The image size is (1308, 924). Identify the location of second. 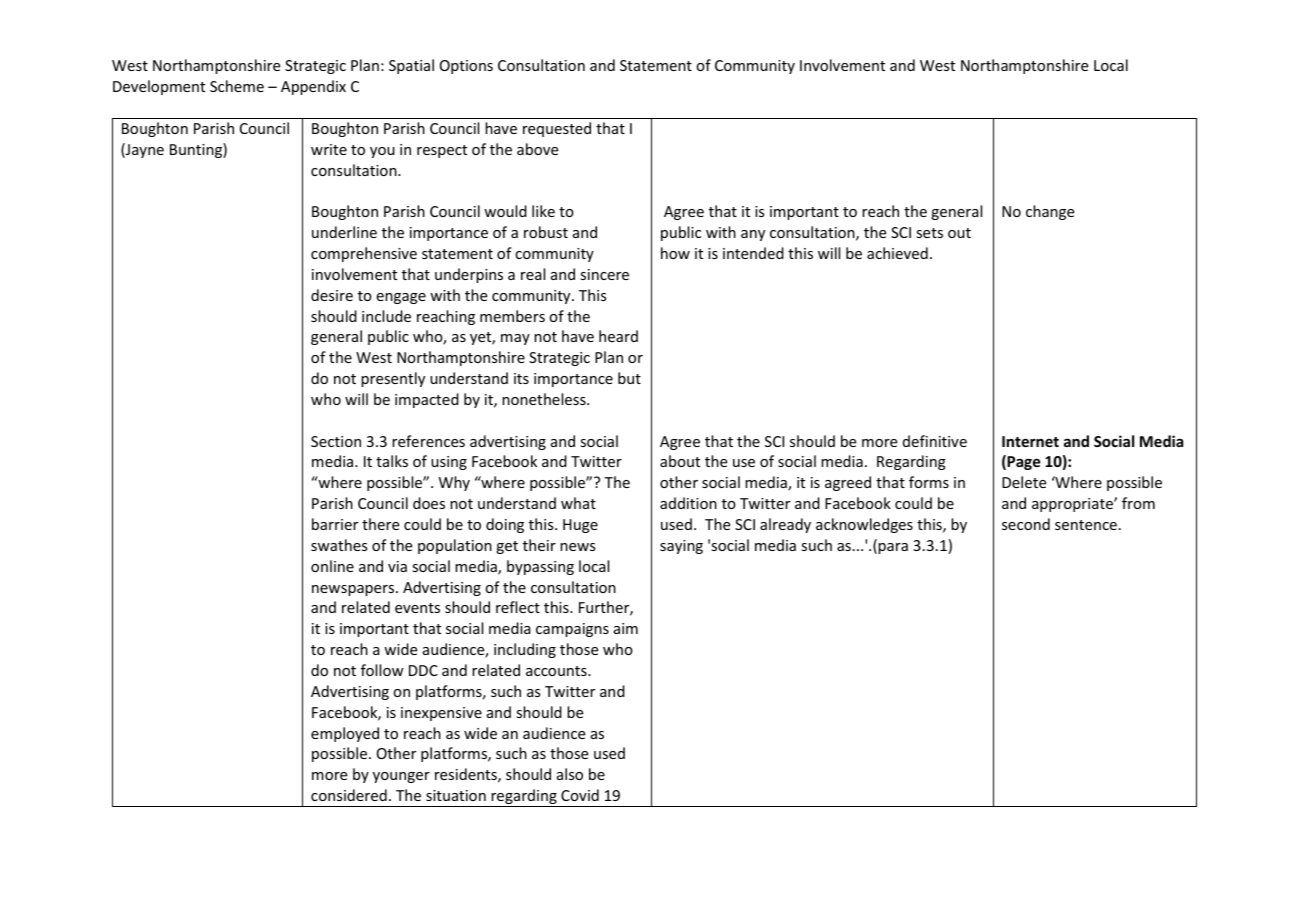
(1026, 524).
